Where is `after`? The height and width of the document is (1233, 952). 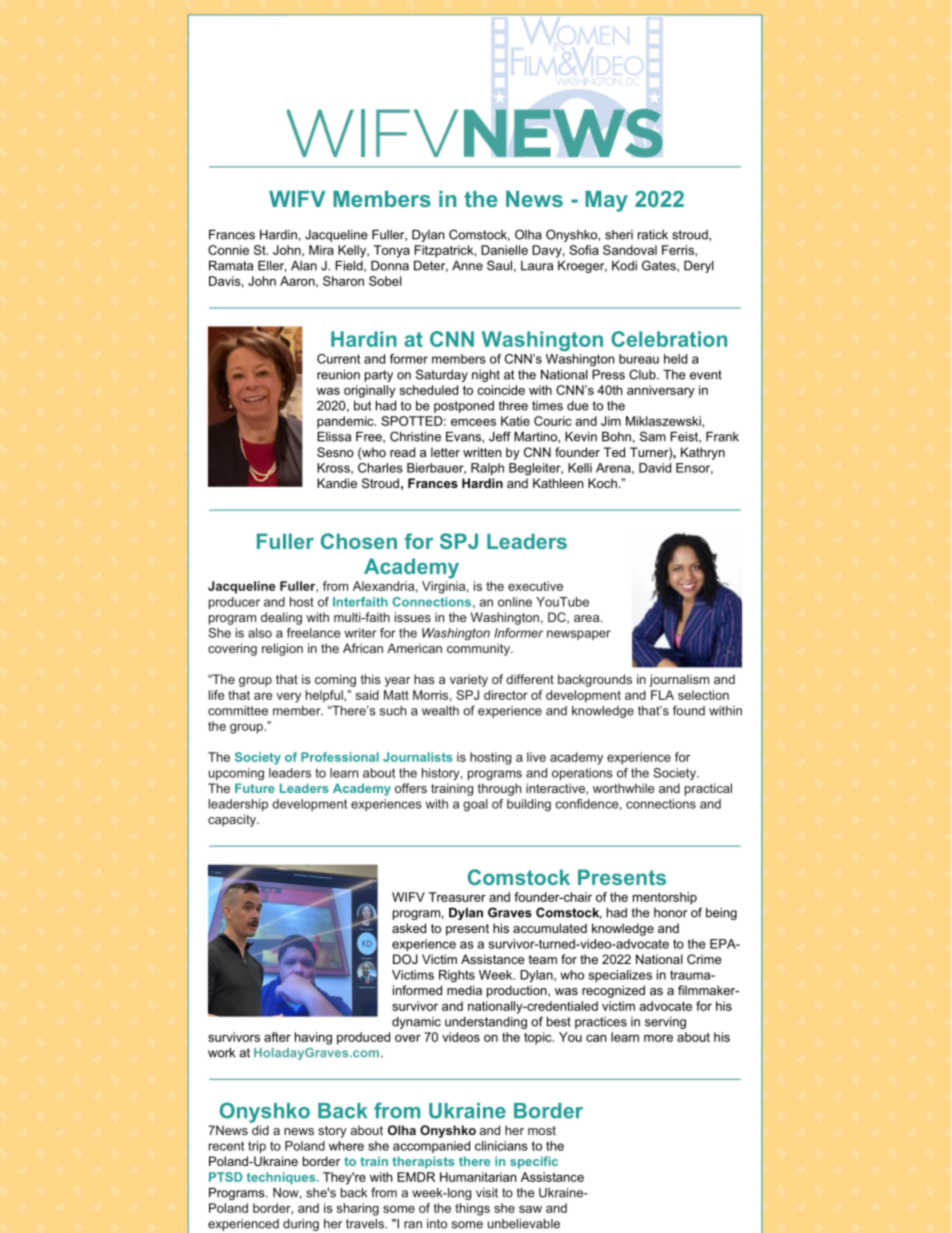
after is located at coordinates (277, 1037).
